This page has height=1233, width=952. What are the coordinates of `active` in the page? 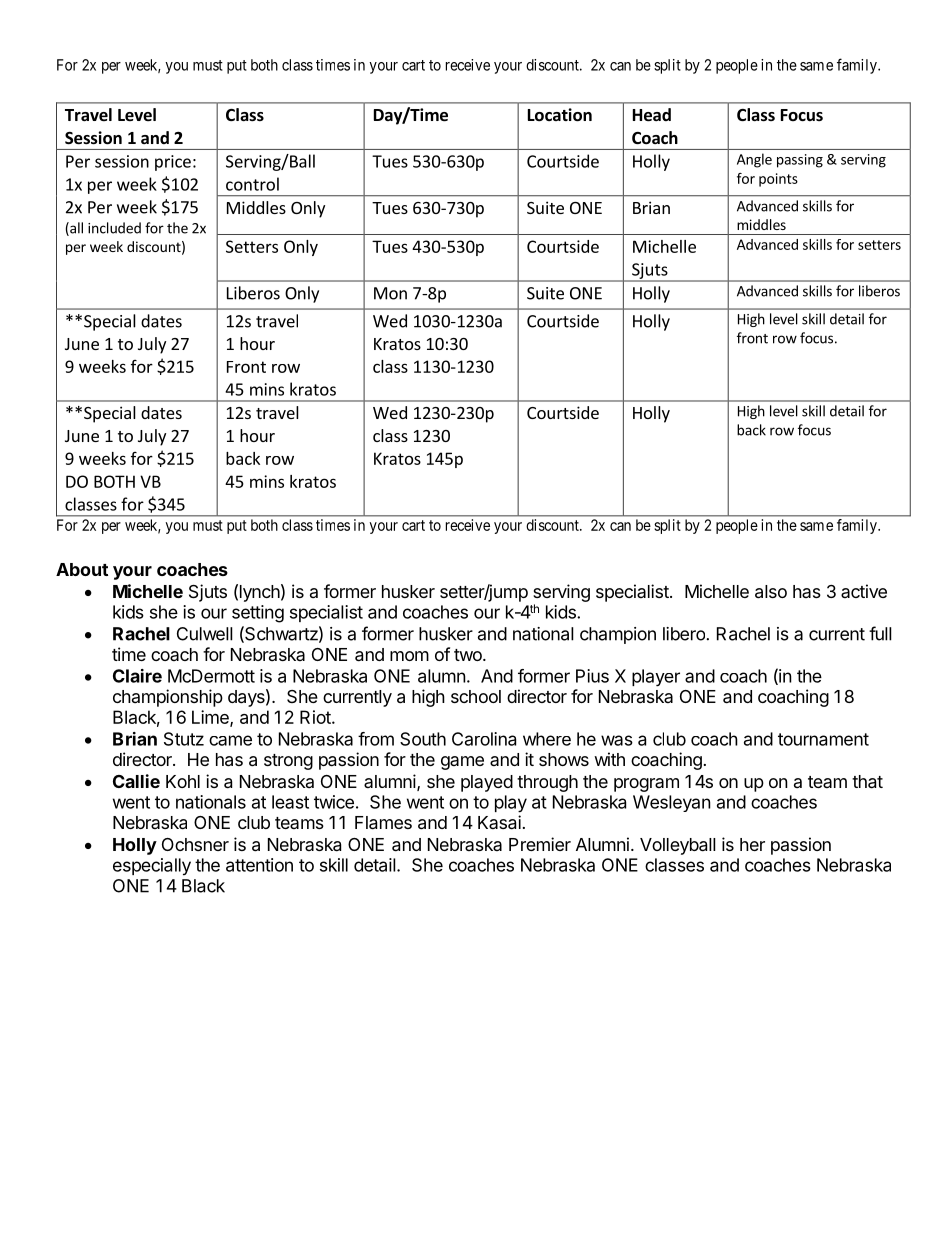 It's located at (864, 591).
